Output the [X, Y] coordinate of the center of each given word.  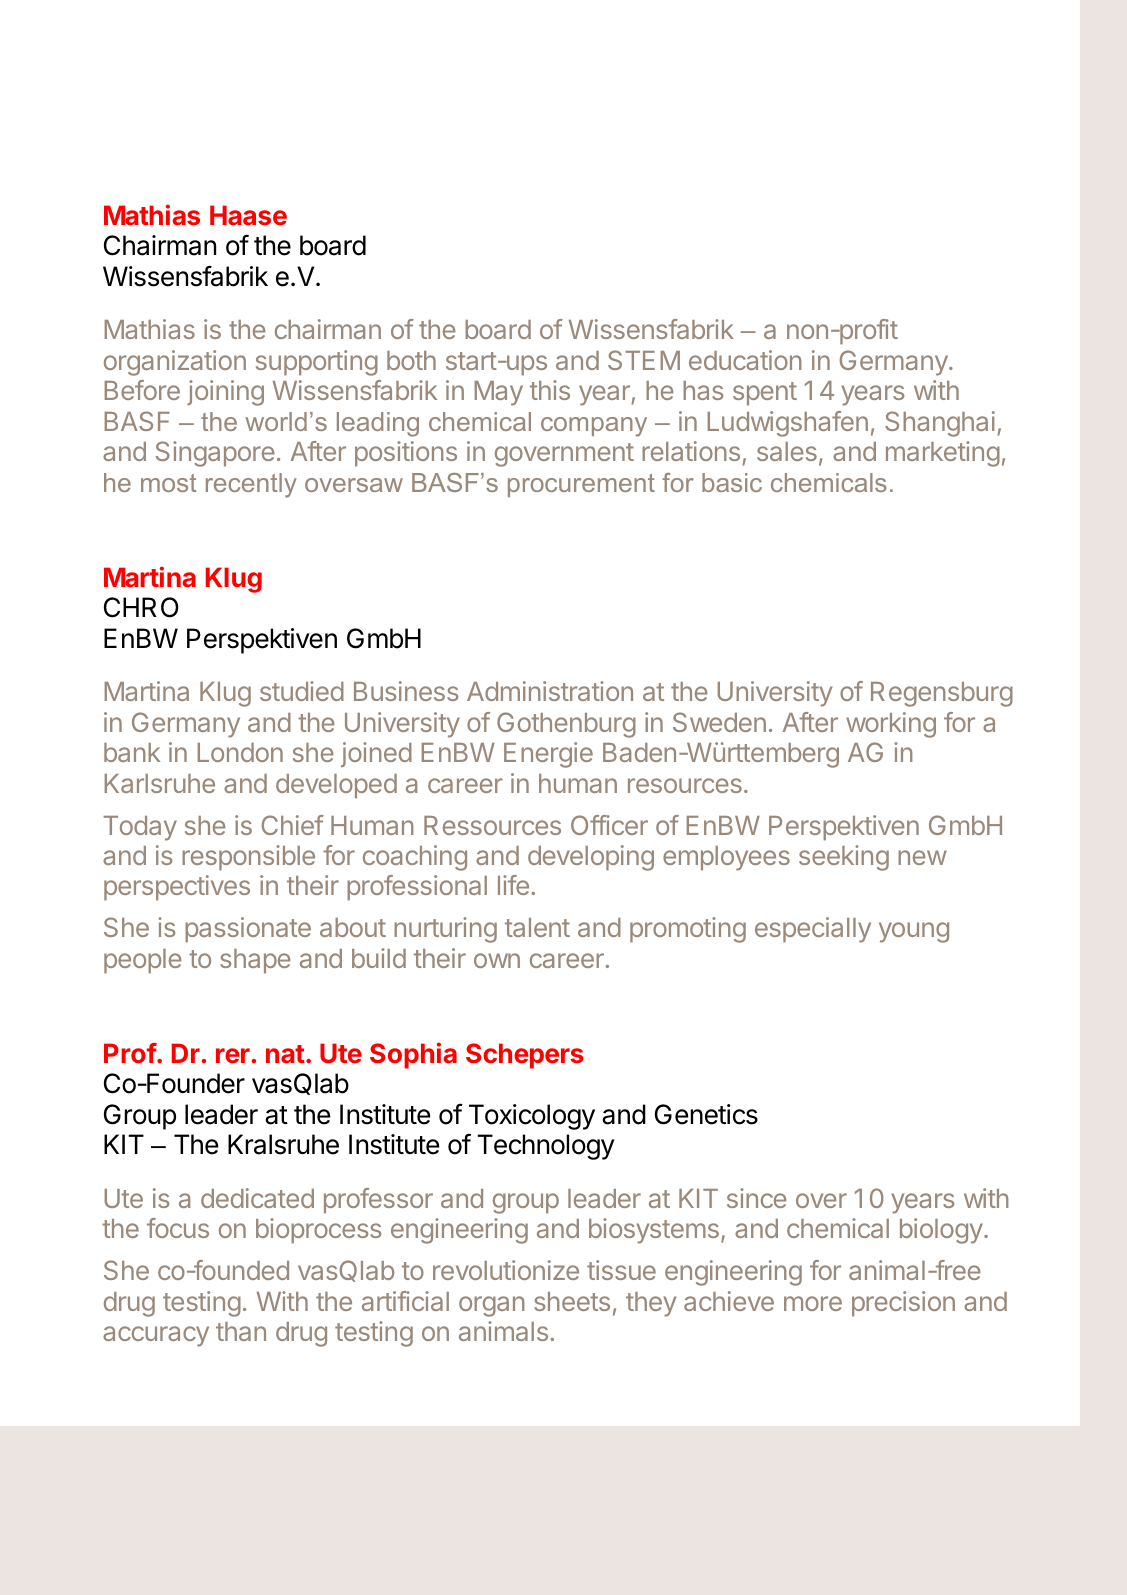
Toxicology [532, 1117]
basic [732, 482]
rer [233, 1055]
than [241, 1331]
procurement [581, 485]
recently [251, 485]
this [550, 390]
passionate [248, 930]
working [891, 725]
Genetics [706, 1114]
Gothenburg [566, 725]
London [240, 752]
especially [813, 930]
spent [765, 394]
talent [537, 927]
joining [225, 393]
